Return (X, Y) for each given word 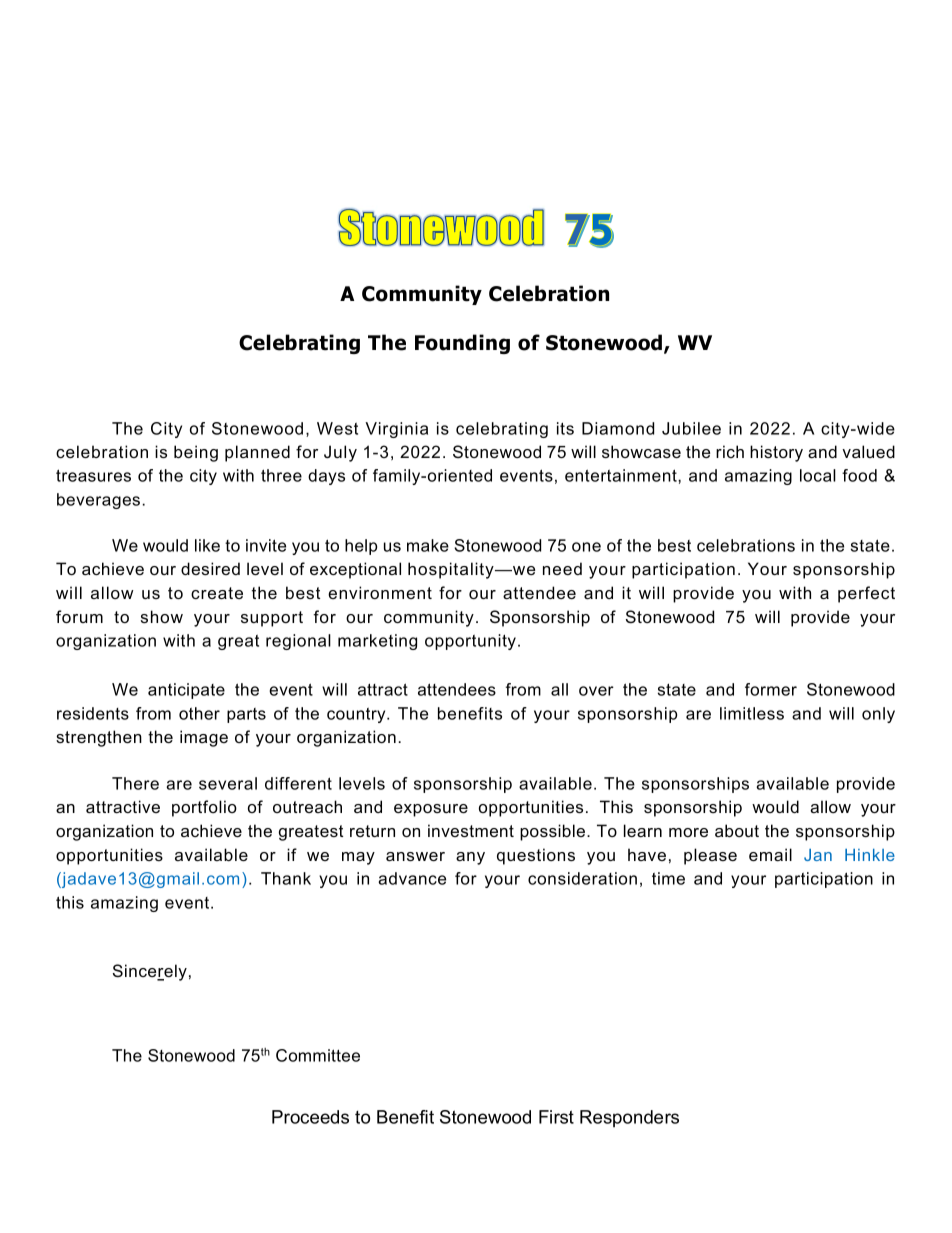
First (556, 1117)
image (204, 738)
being (196, 453)
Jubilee (691, 428)
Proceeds (310, 1117)
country (357, 715)
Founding (462, 344)
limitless (752, 713)
